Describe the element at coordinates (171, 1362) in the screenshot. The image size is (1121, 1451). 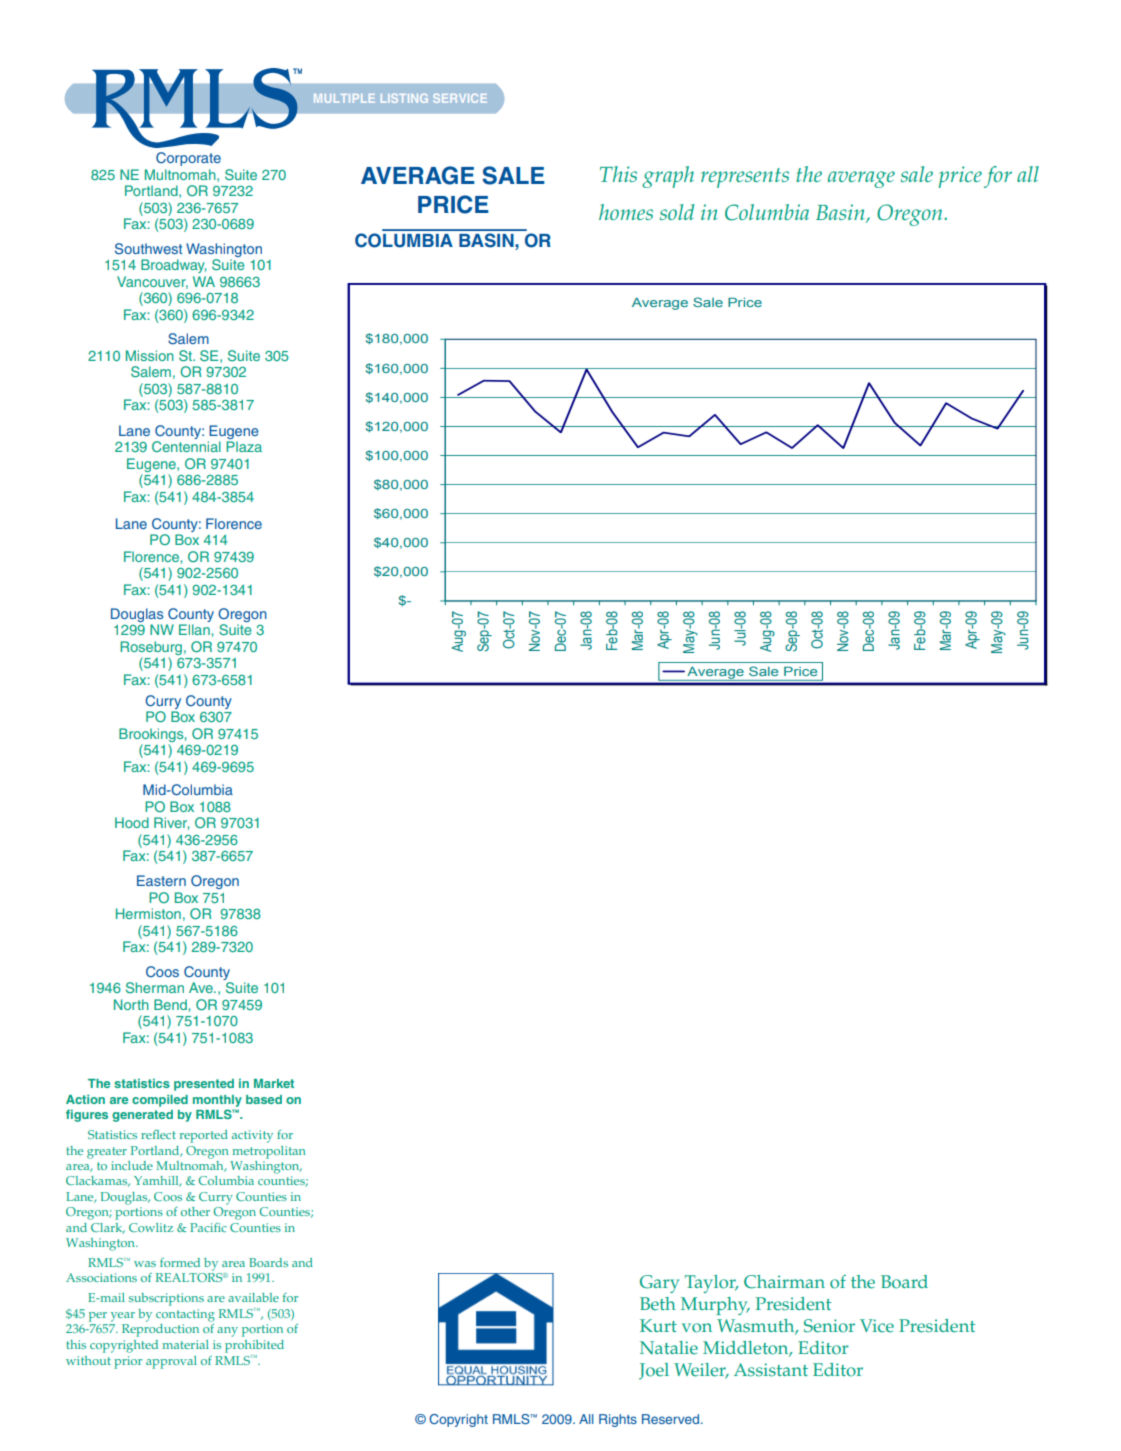
I see `approval` at that location.
